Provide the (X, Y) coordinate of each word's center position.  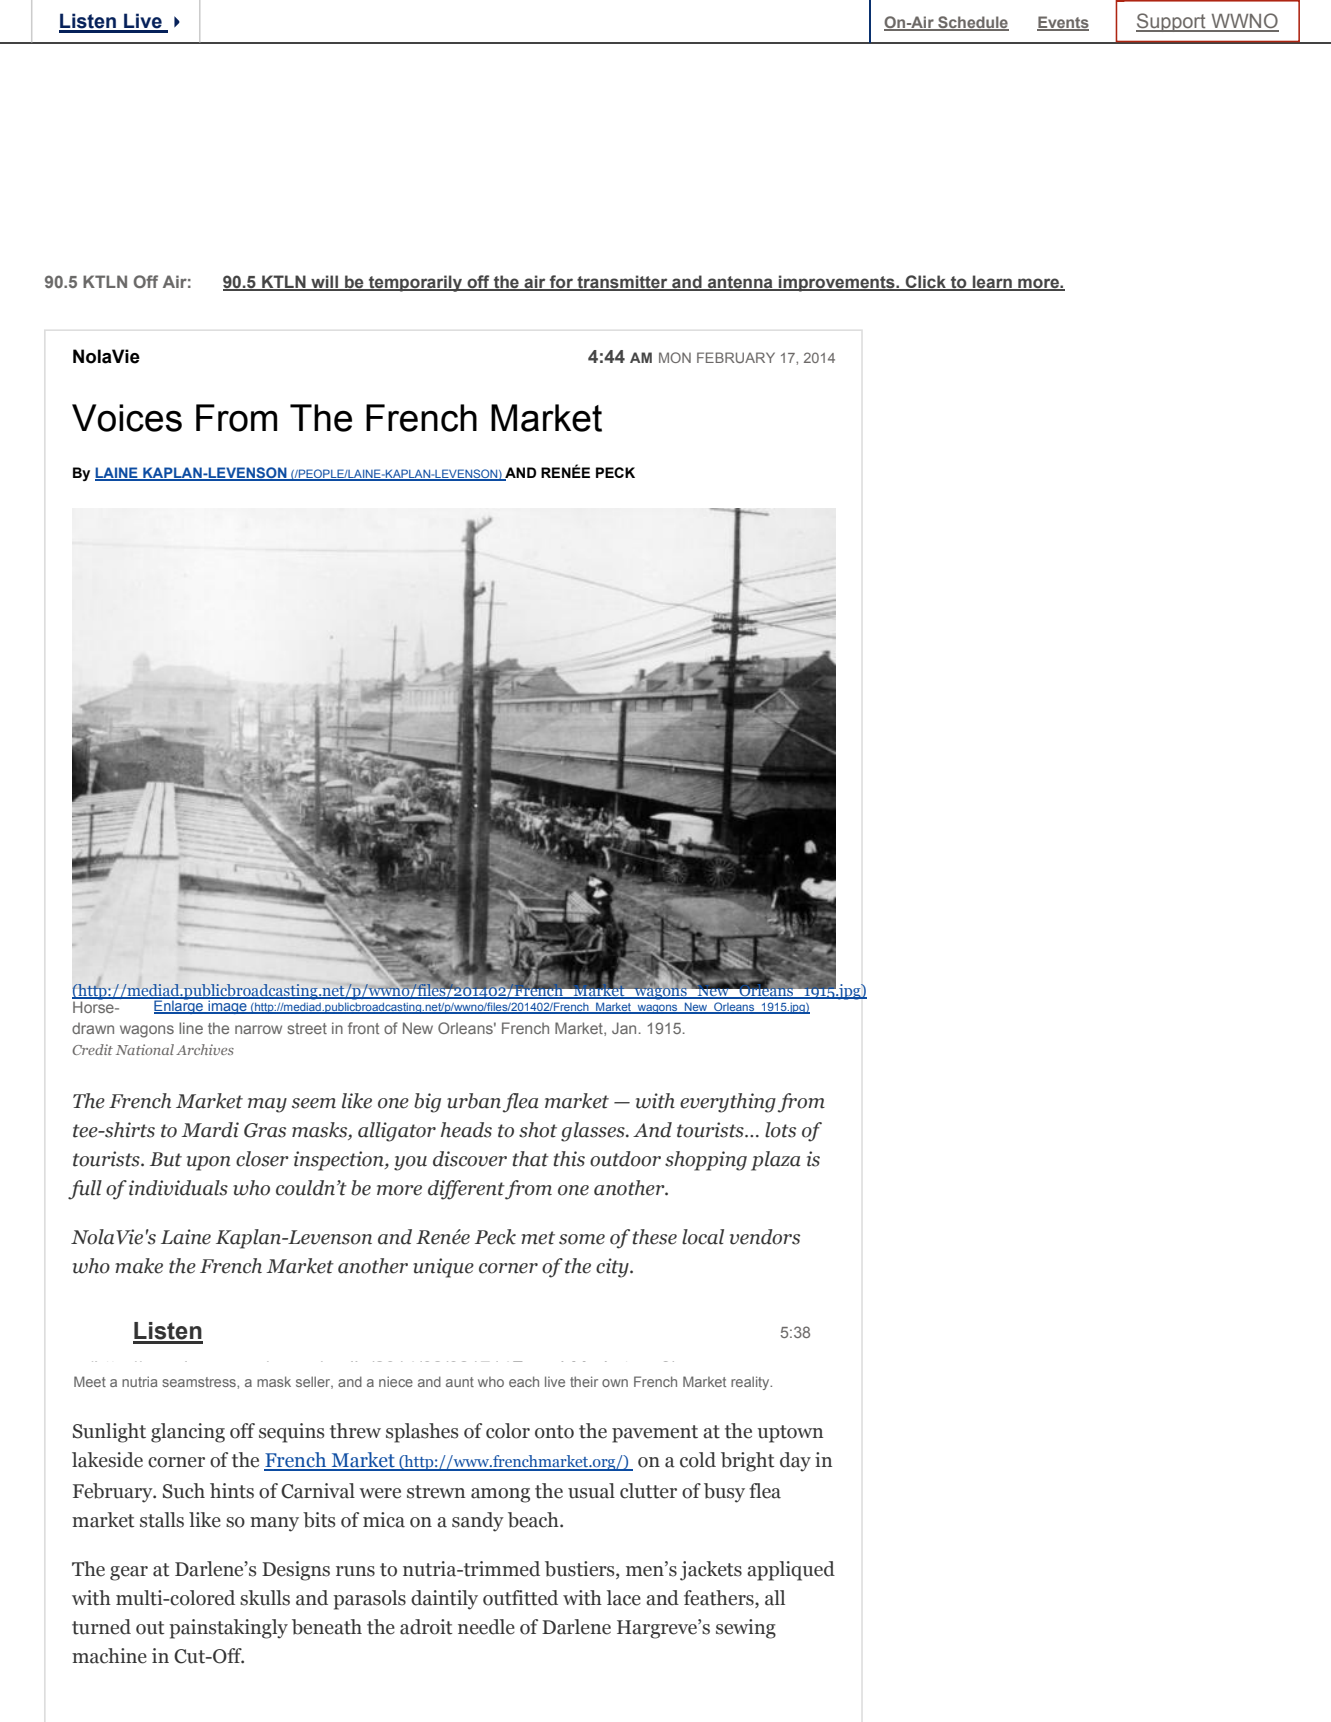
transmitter (622, 282)
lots (780, 1130)
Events (1063, 23)
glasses (594, 1132)
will (325, 282)
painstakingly (228, 1629)
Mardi (210, 1130)
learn (992, 282)
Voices (127, 418)
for (562, 282)
